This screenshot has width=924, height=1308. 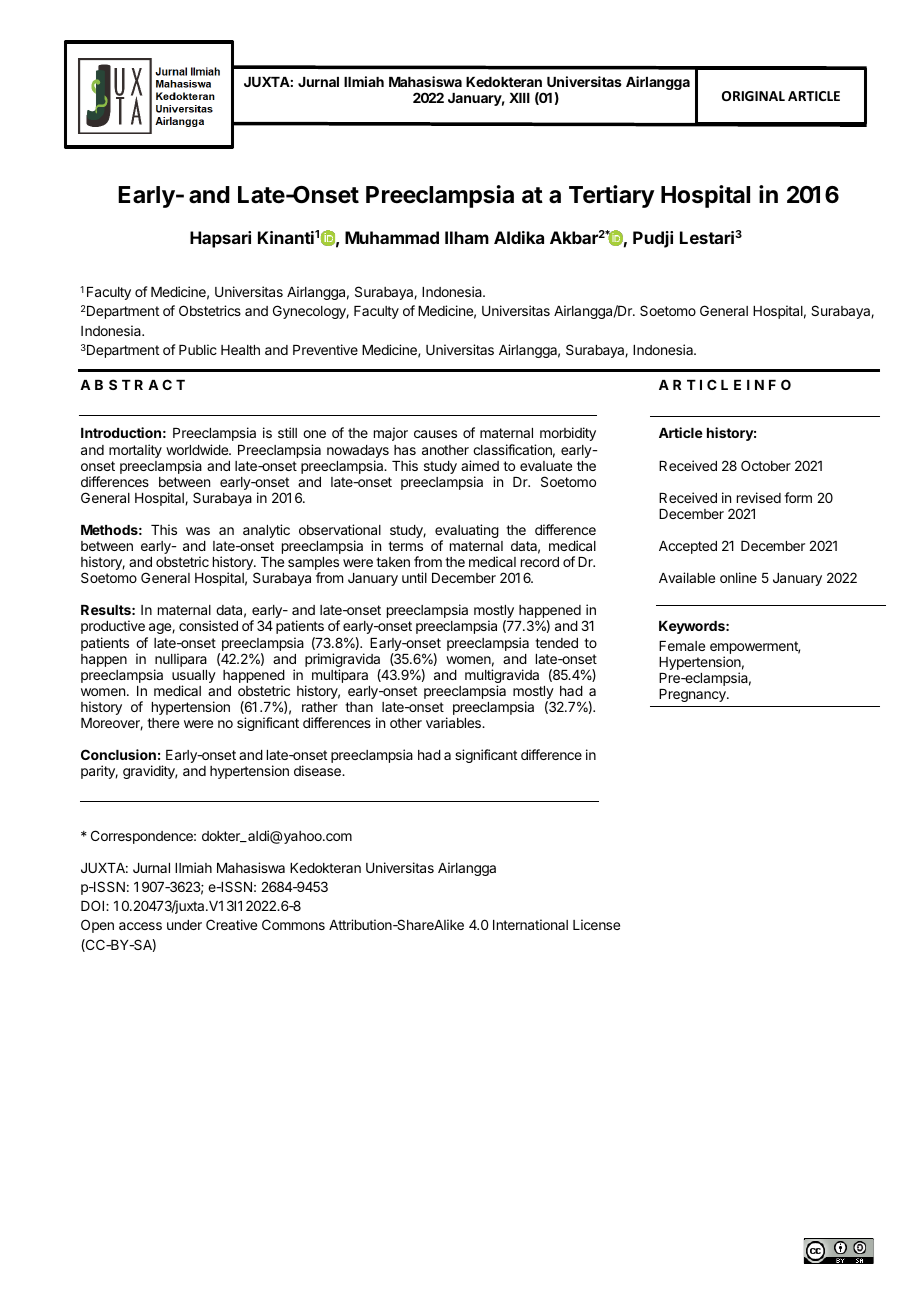 What do you see at coordinates (467, 532) in the screenshot?
I see `evaluating` at bounding box center [467, 532].
